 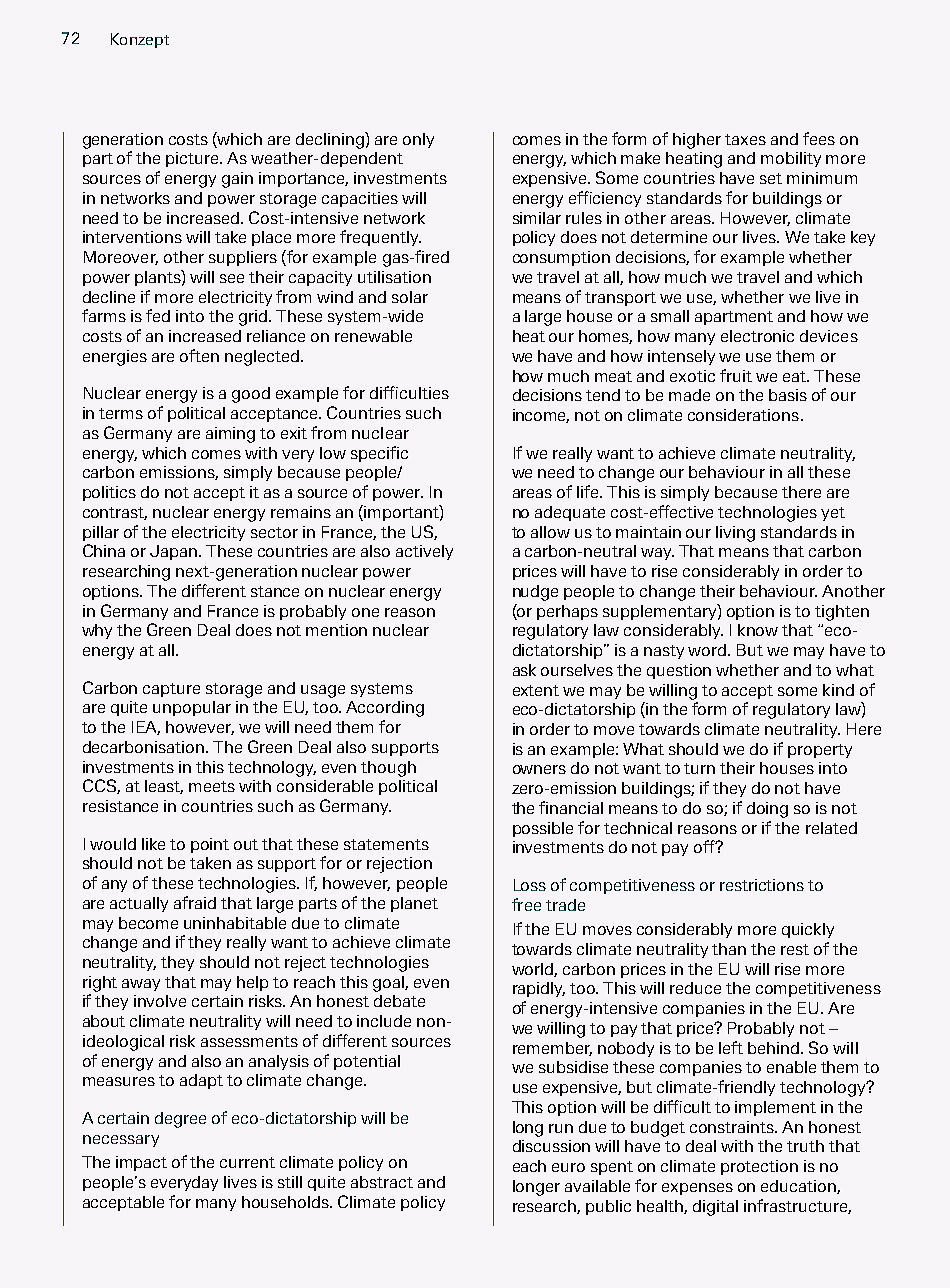 What do you see at coordinates (759, 1167) in the screenshot?
I see `protection` at bounding box center [759, 1167].
